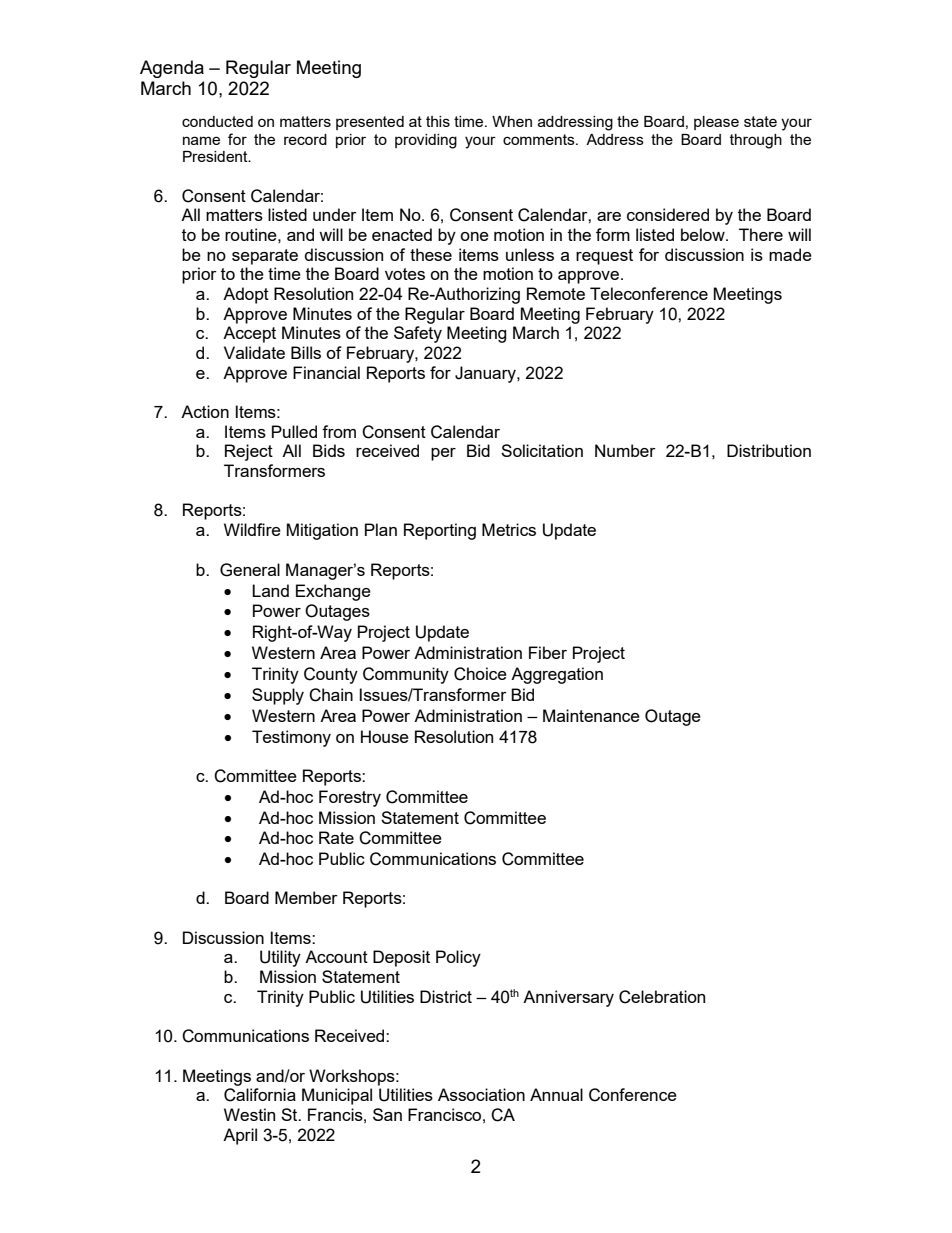  I want to click on please, so click(716, 123).
